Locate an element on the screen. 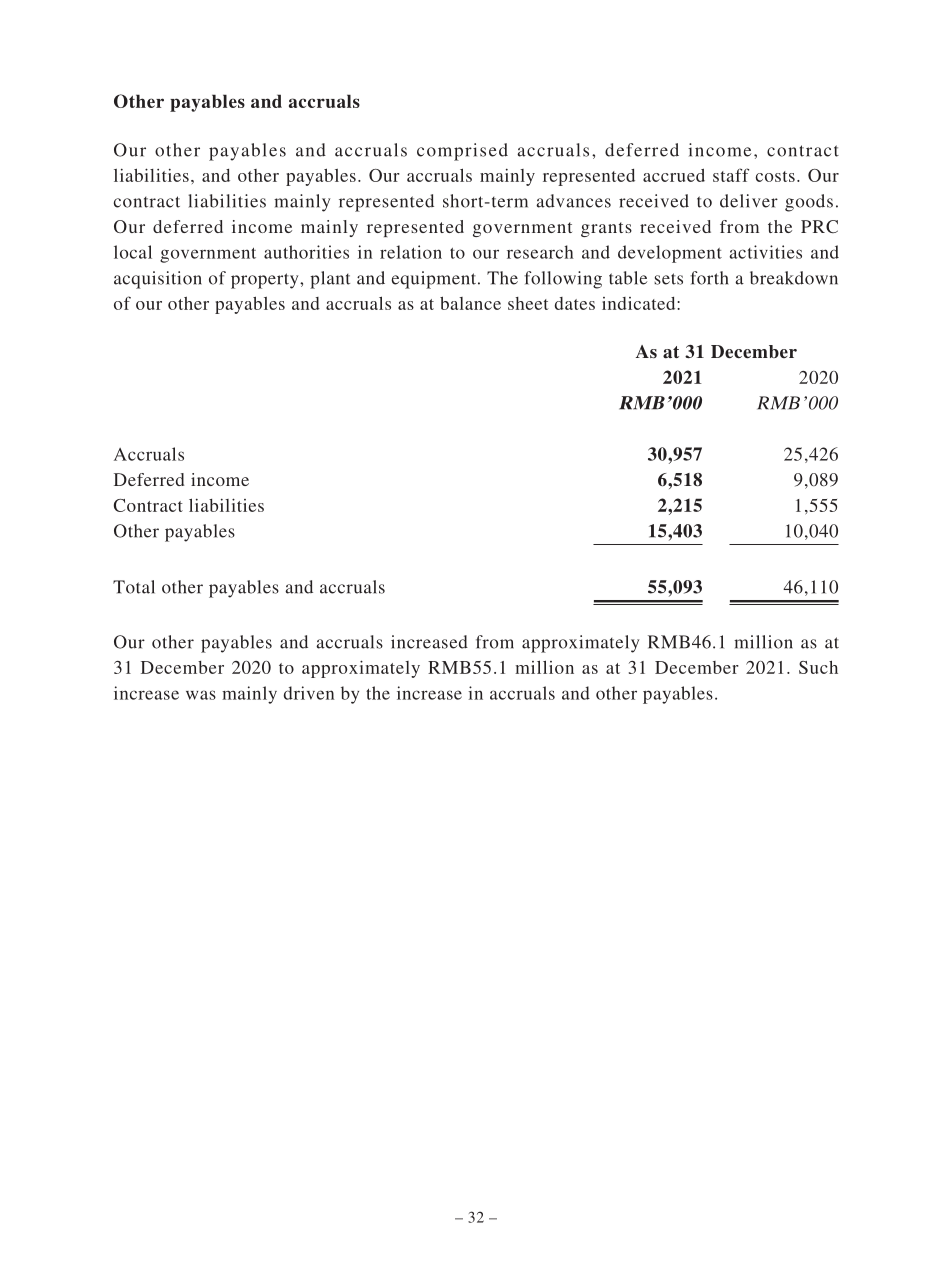 Image resolution: width=952 pixels, height=1270 pixels. was is located at coordinates (201, 695).
